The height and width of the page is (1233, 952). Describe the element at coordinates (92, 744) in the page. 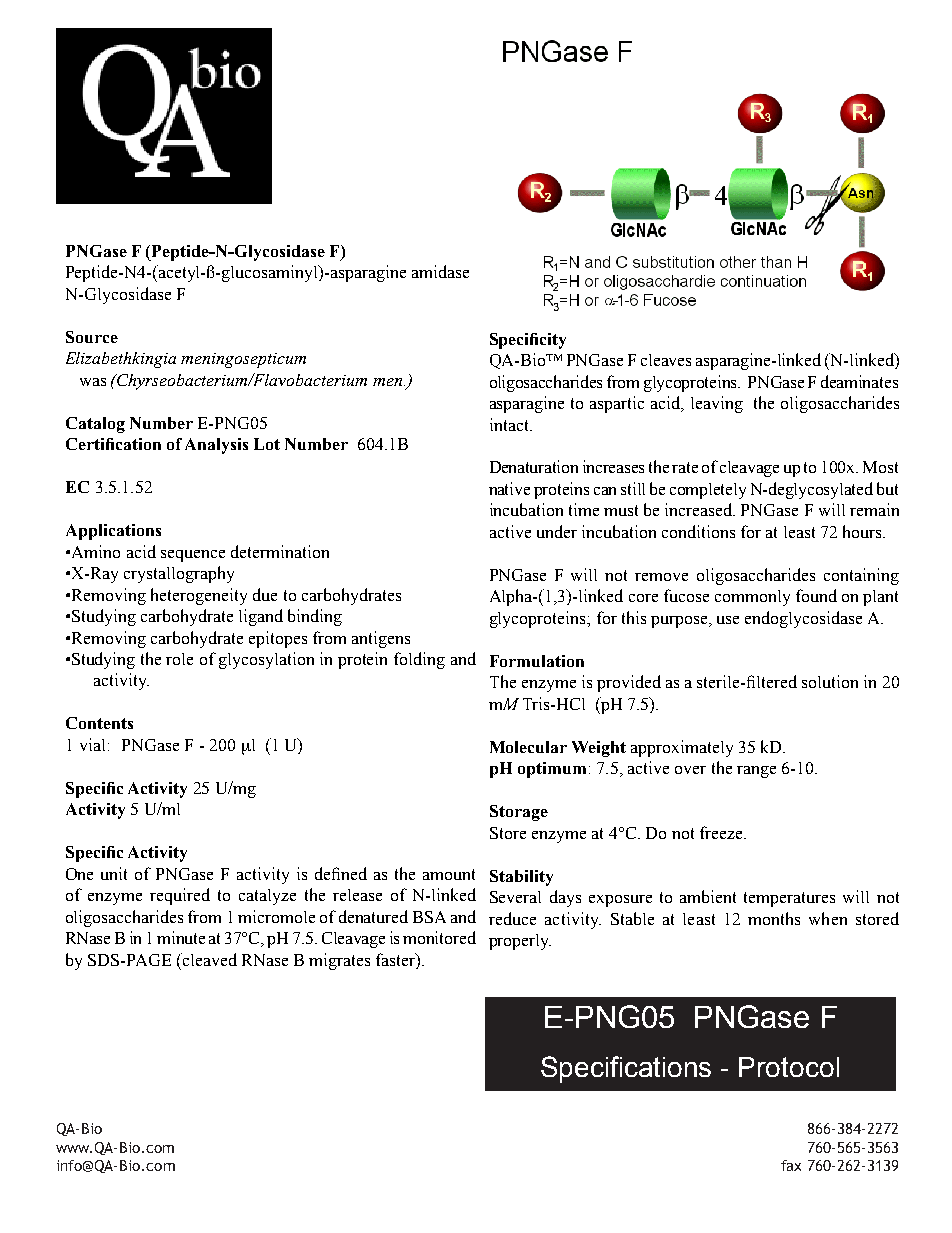

I see `vial` at that location.
